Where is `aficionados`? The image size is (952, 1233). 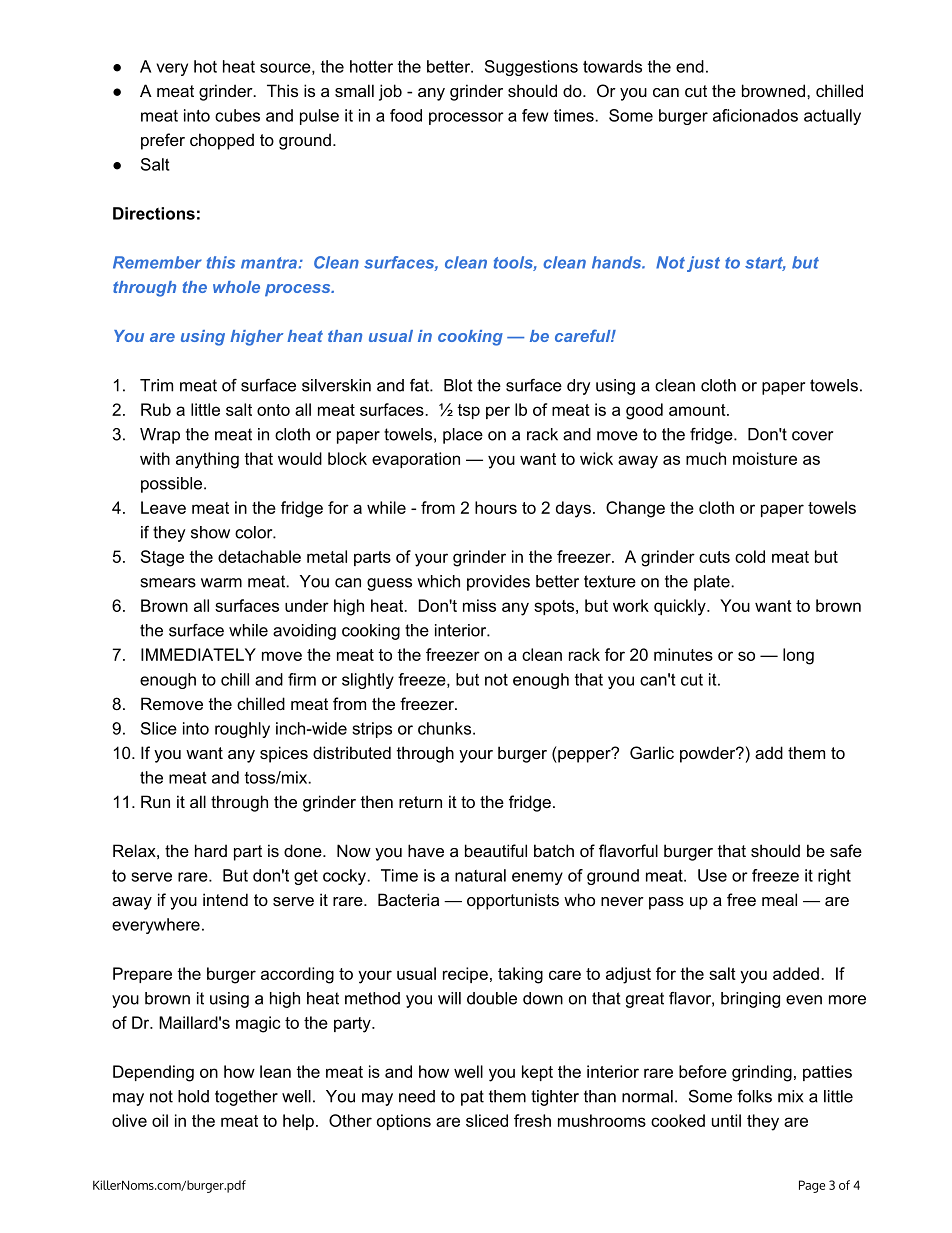
aficionados is located at coordinates (755, 115).
